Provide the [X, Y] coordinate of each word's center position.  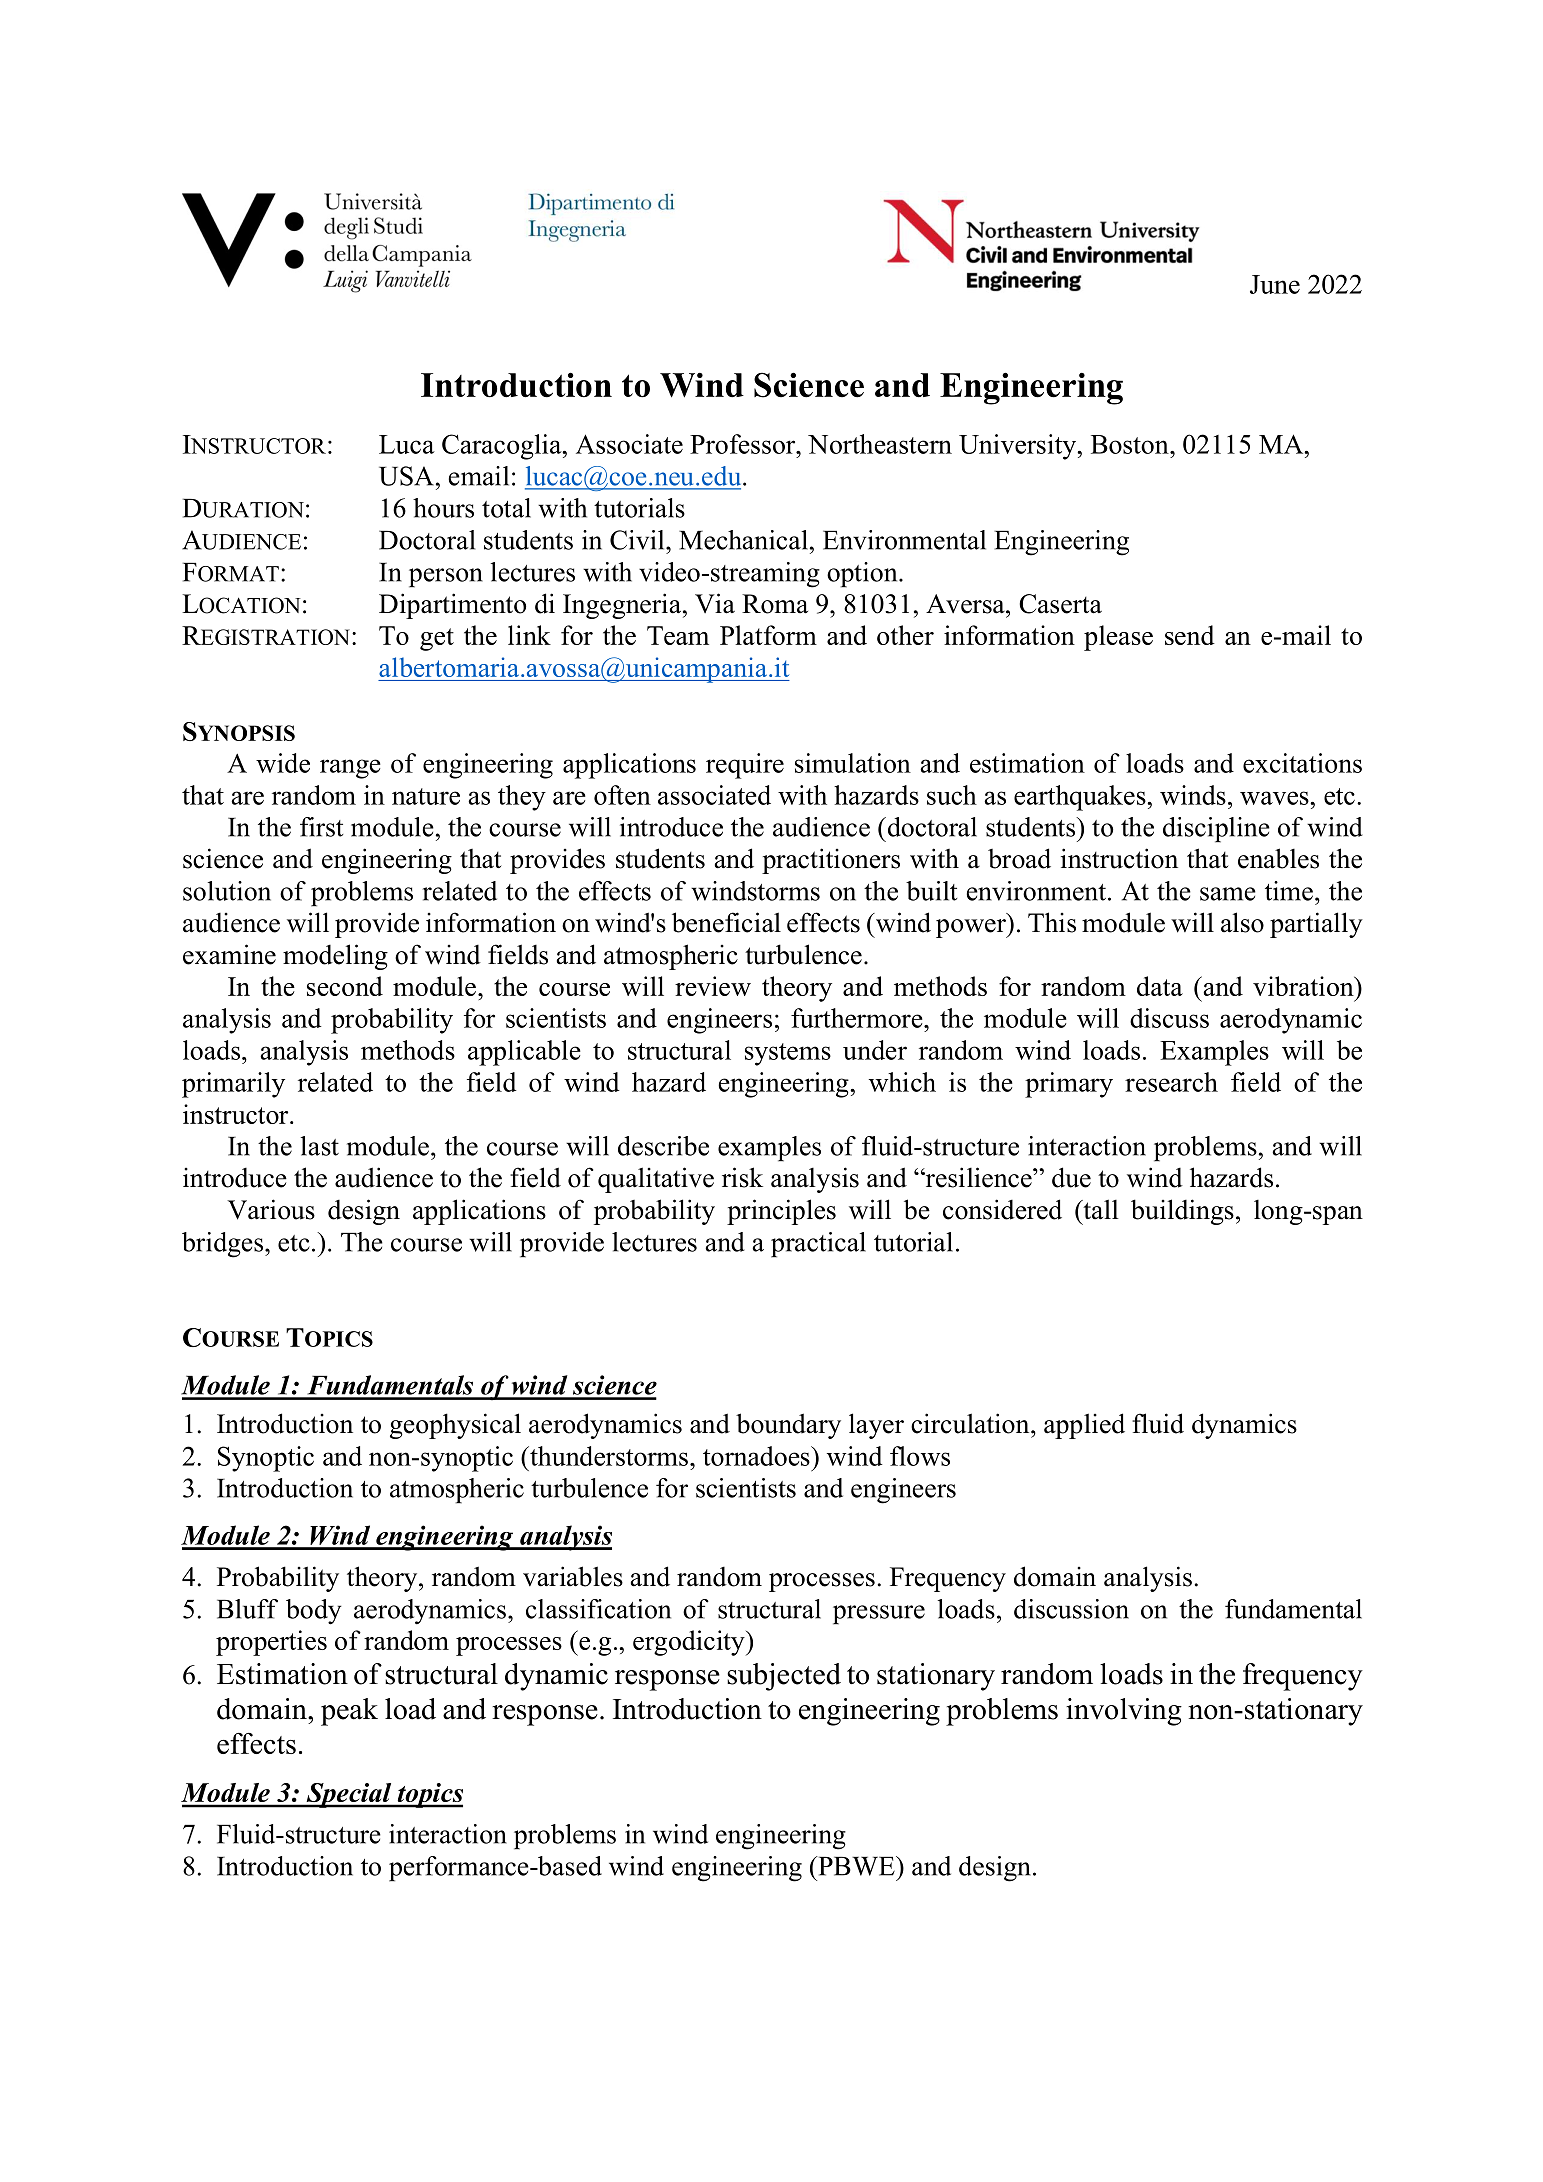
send [1190, 635]
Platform [768, 635]
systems [788, 1054]
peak [349, 1712]
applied [1084, 1426]
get [437, 639]
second [345, 986]
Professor [744, 444]
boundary [788, 1426]
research [1171, 1082]
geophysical [455, 1426]
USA [406, 476]
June [1275, 284]
